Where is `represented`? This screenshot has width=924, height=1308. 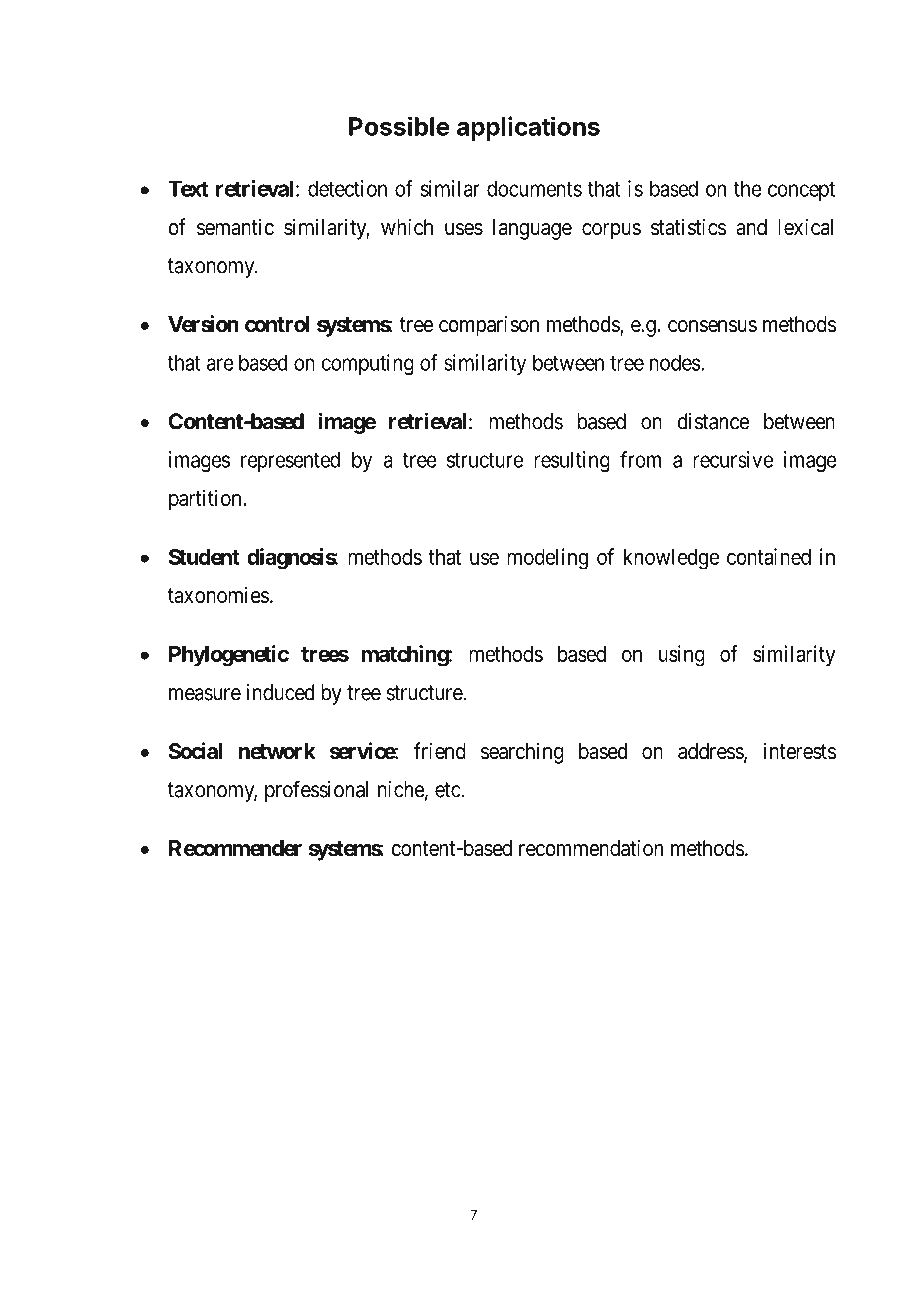
represented is located at coordinates (290, 462).
